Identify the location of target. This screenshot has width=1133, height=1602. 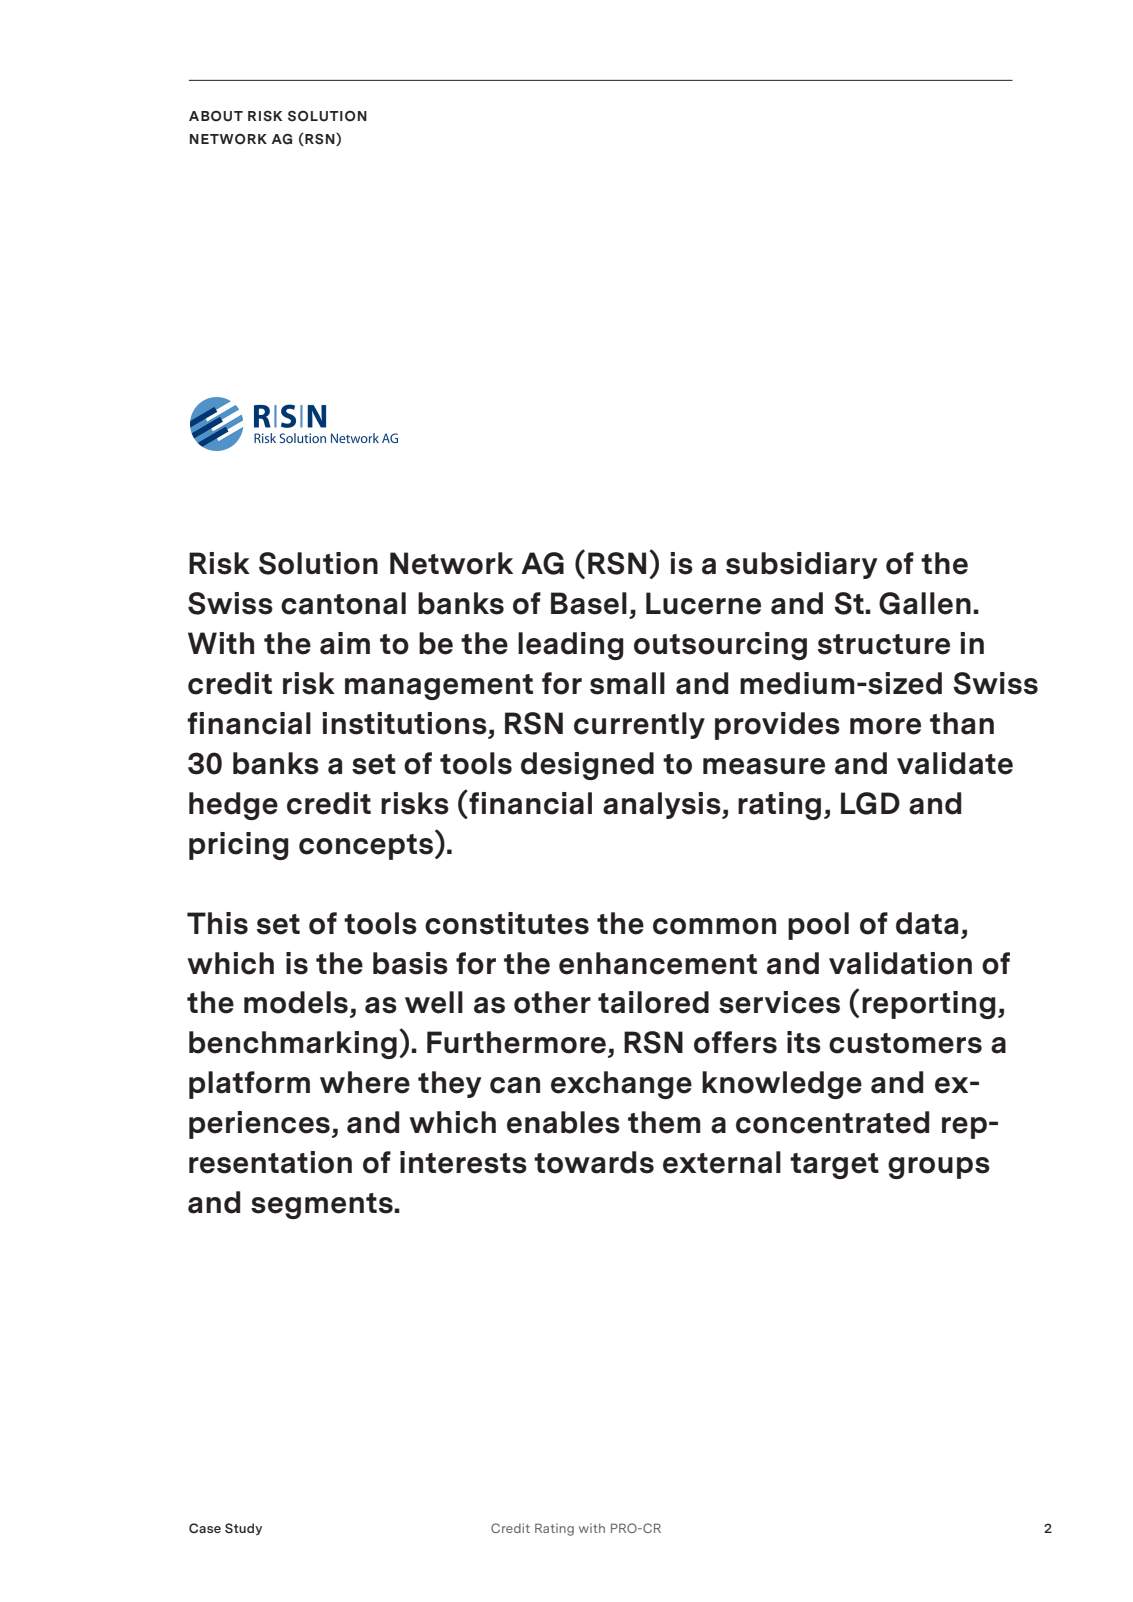
(834, 1166).
